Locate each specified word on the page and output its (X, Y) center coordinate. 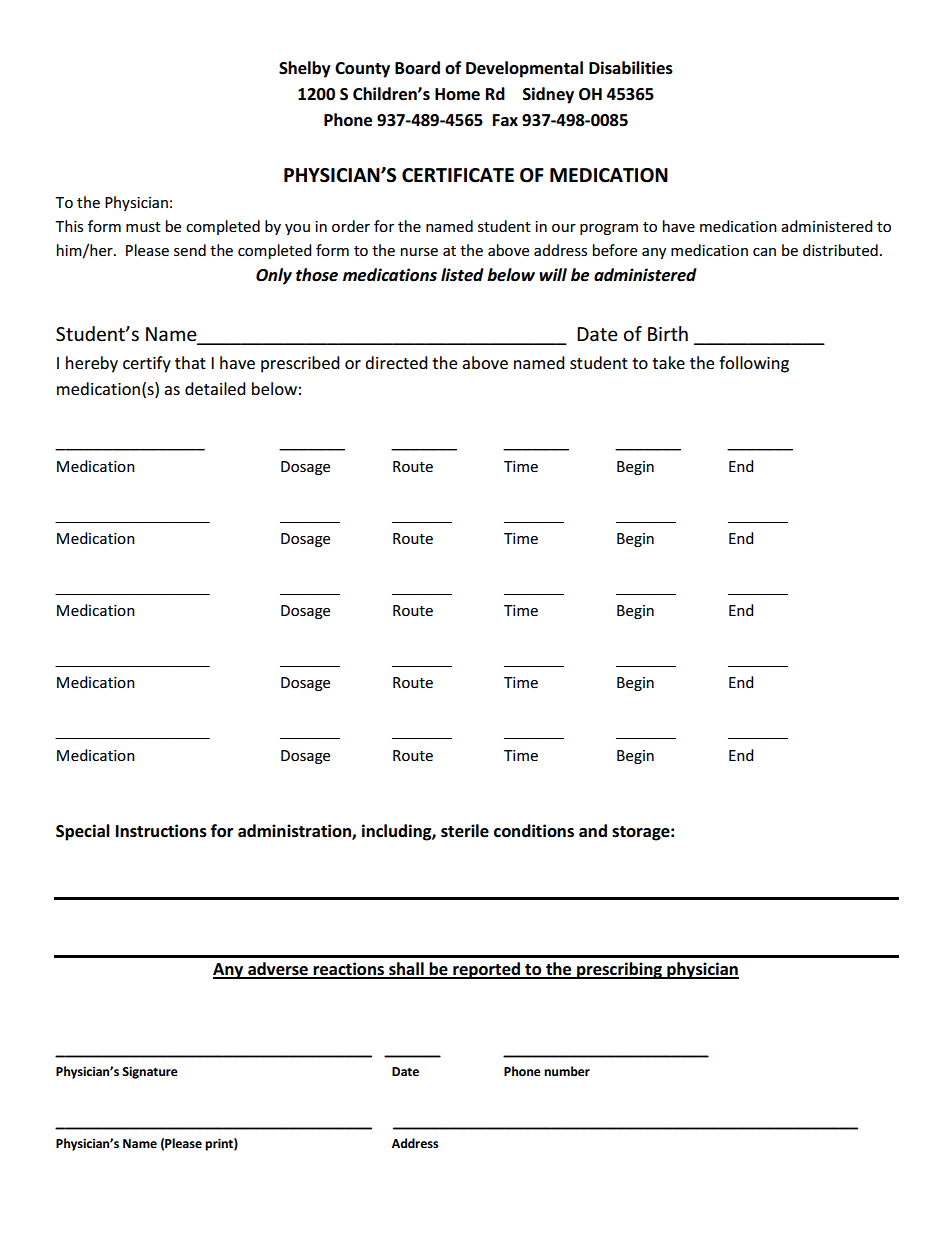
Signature (150, 1072)
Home (457, 94)
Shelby (305, 69)
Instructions (161, 831)
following (754, 364)
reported (486, 970)
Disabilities (631, 68)
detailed (215, 388)
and (593, 830)
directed (396, 362)
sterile (465, 831)
